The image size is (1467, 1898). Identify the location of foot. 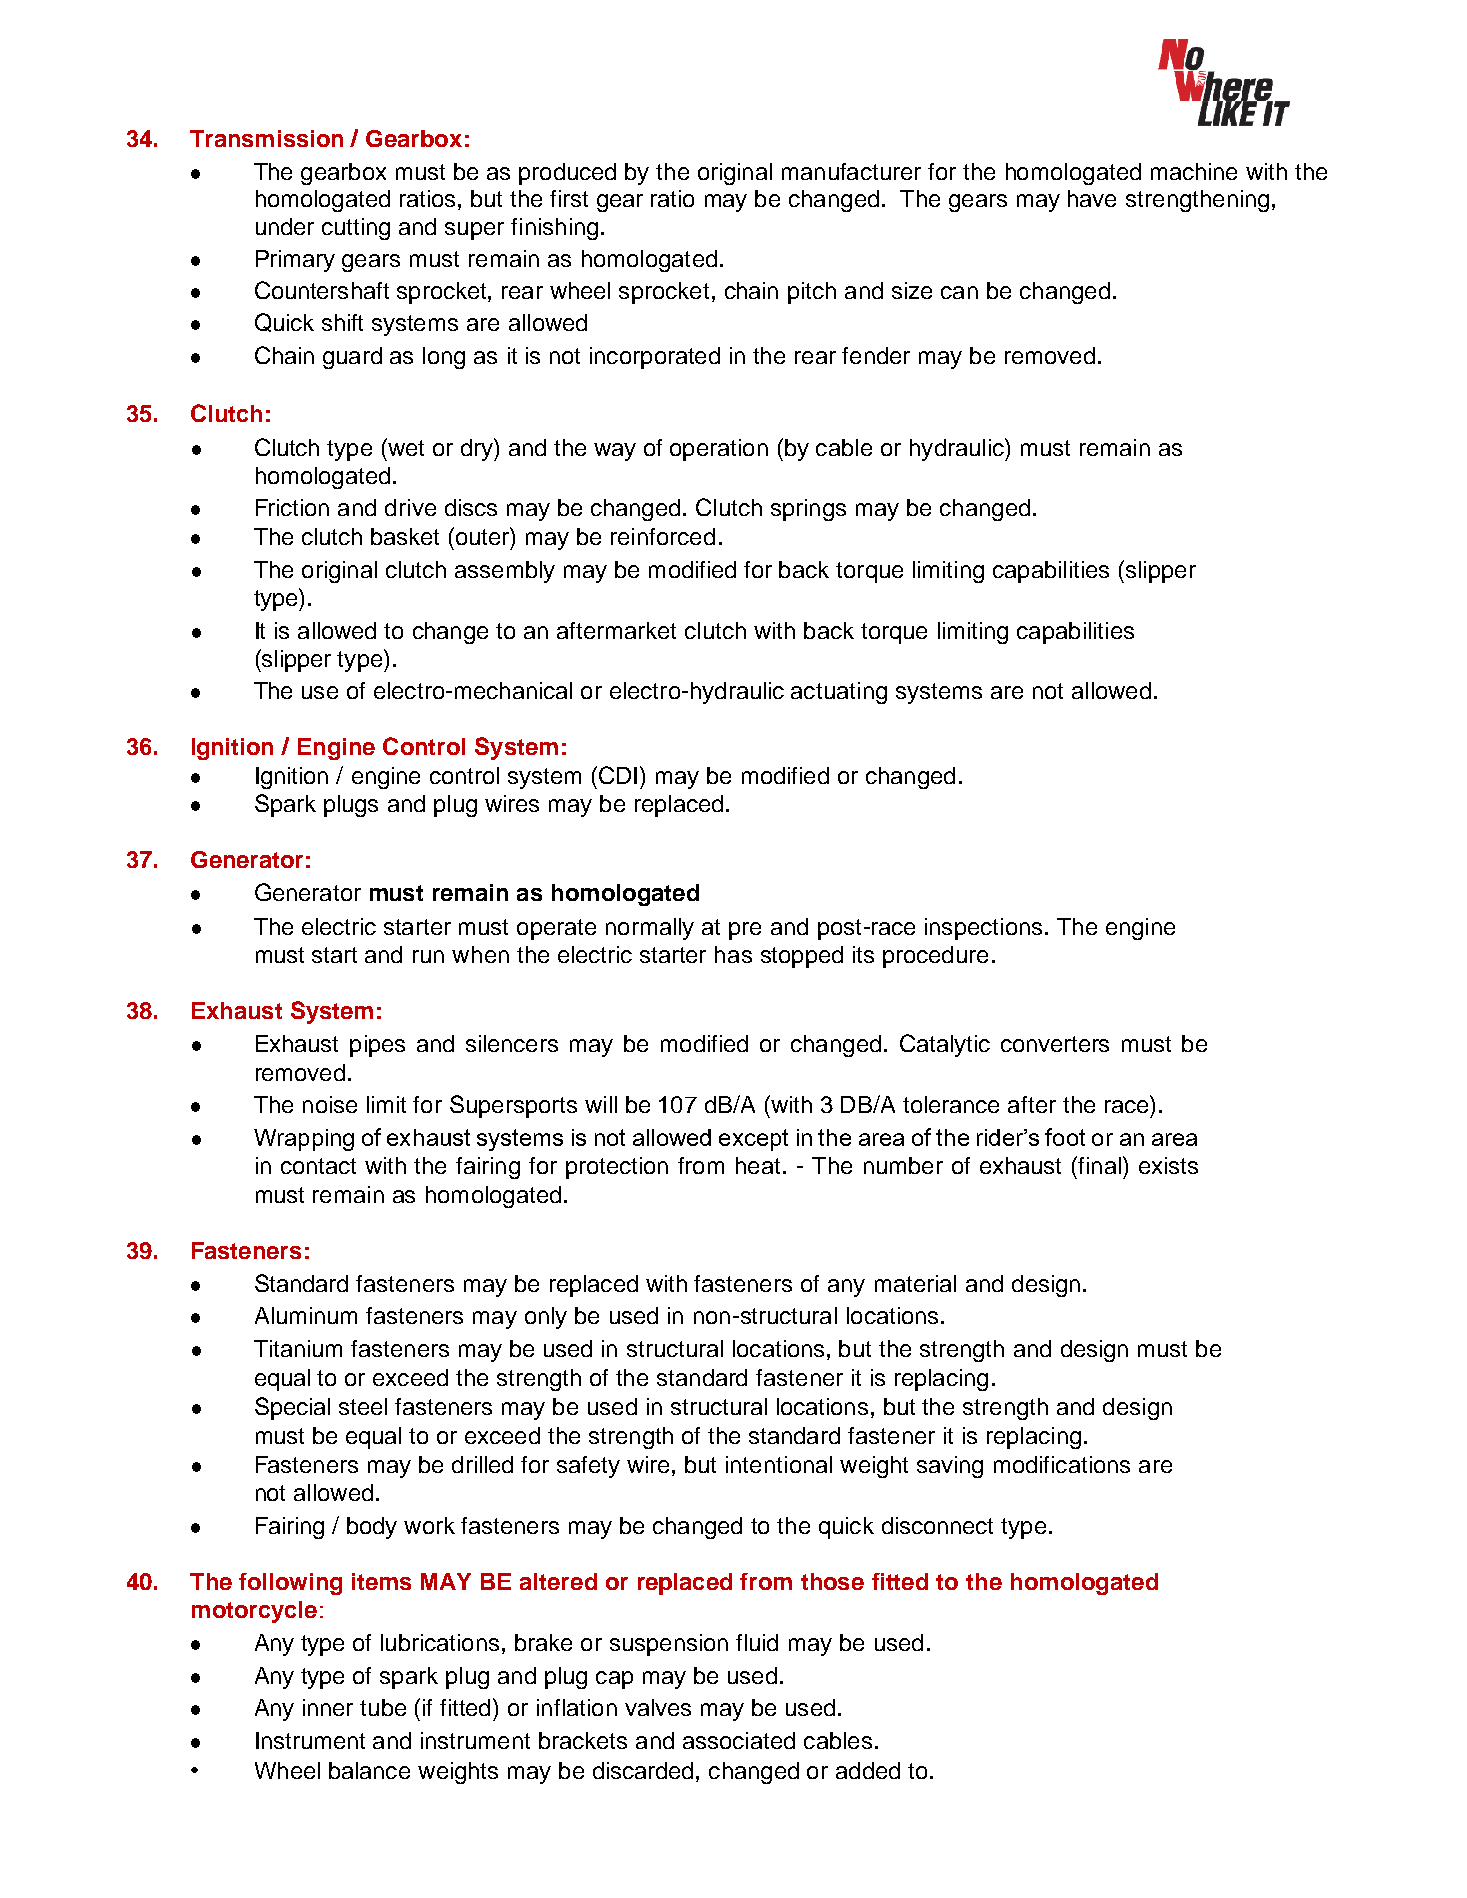
(1065, 1137).
